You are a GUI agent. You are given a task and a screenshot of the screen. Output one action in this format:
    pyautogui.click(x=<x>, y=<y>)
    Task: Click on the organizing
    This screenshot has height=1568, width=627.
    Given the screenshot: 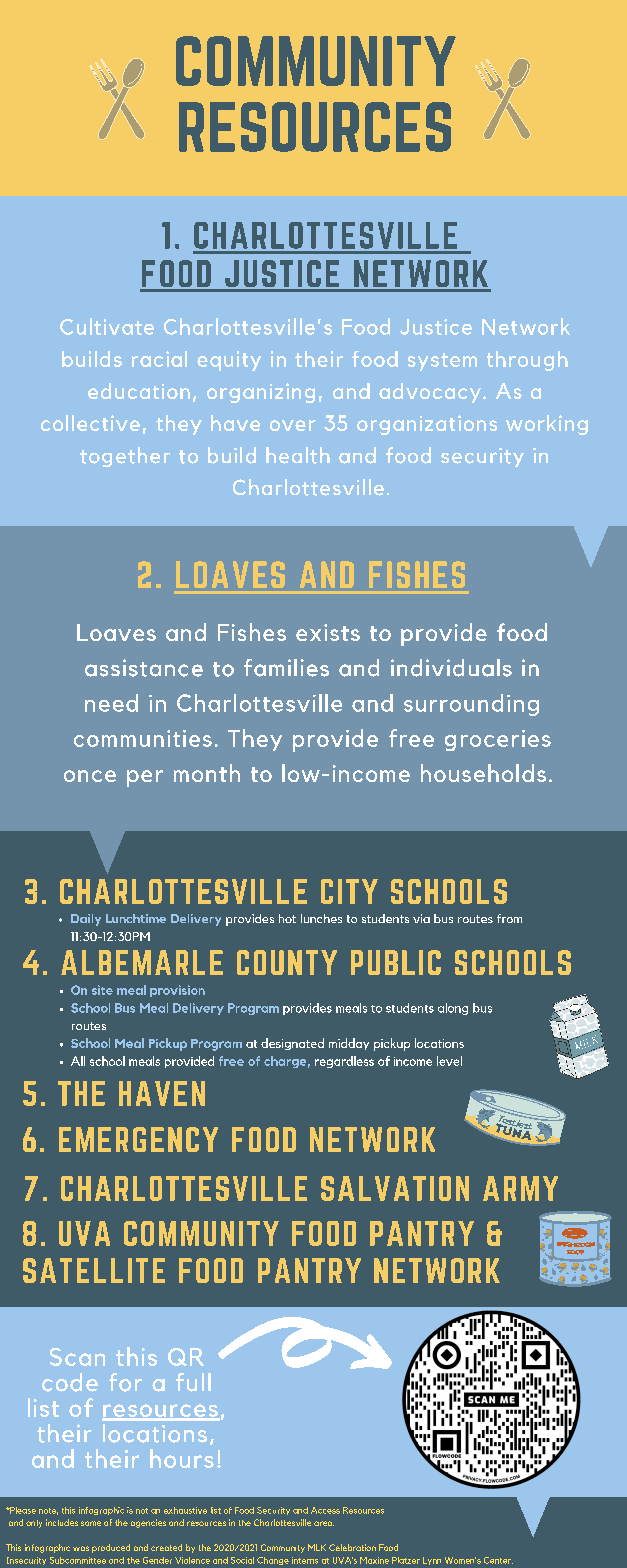 What is the action you would take?
    pyautogui.click(x=261, y=393)
